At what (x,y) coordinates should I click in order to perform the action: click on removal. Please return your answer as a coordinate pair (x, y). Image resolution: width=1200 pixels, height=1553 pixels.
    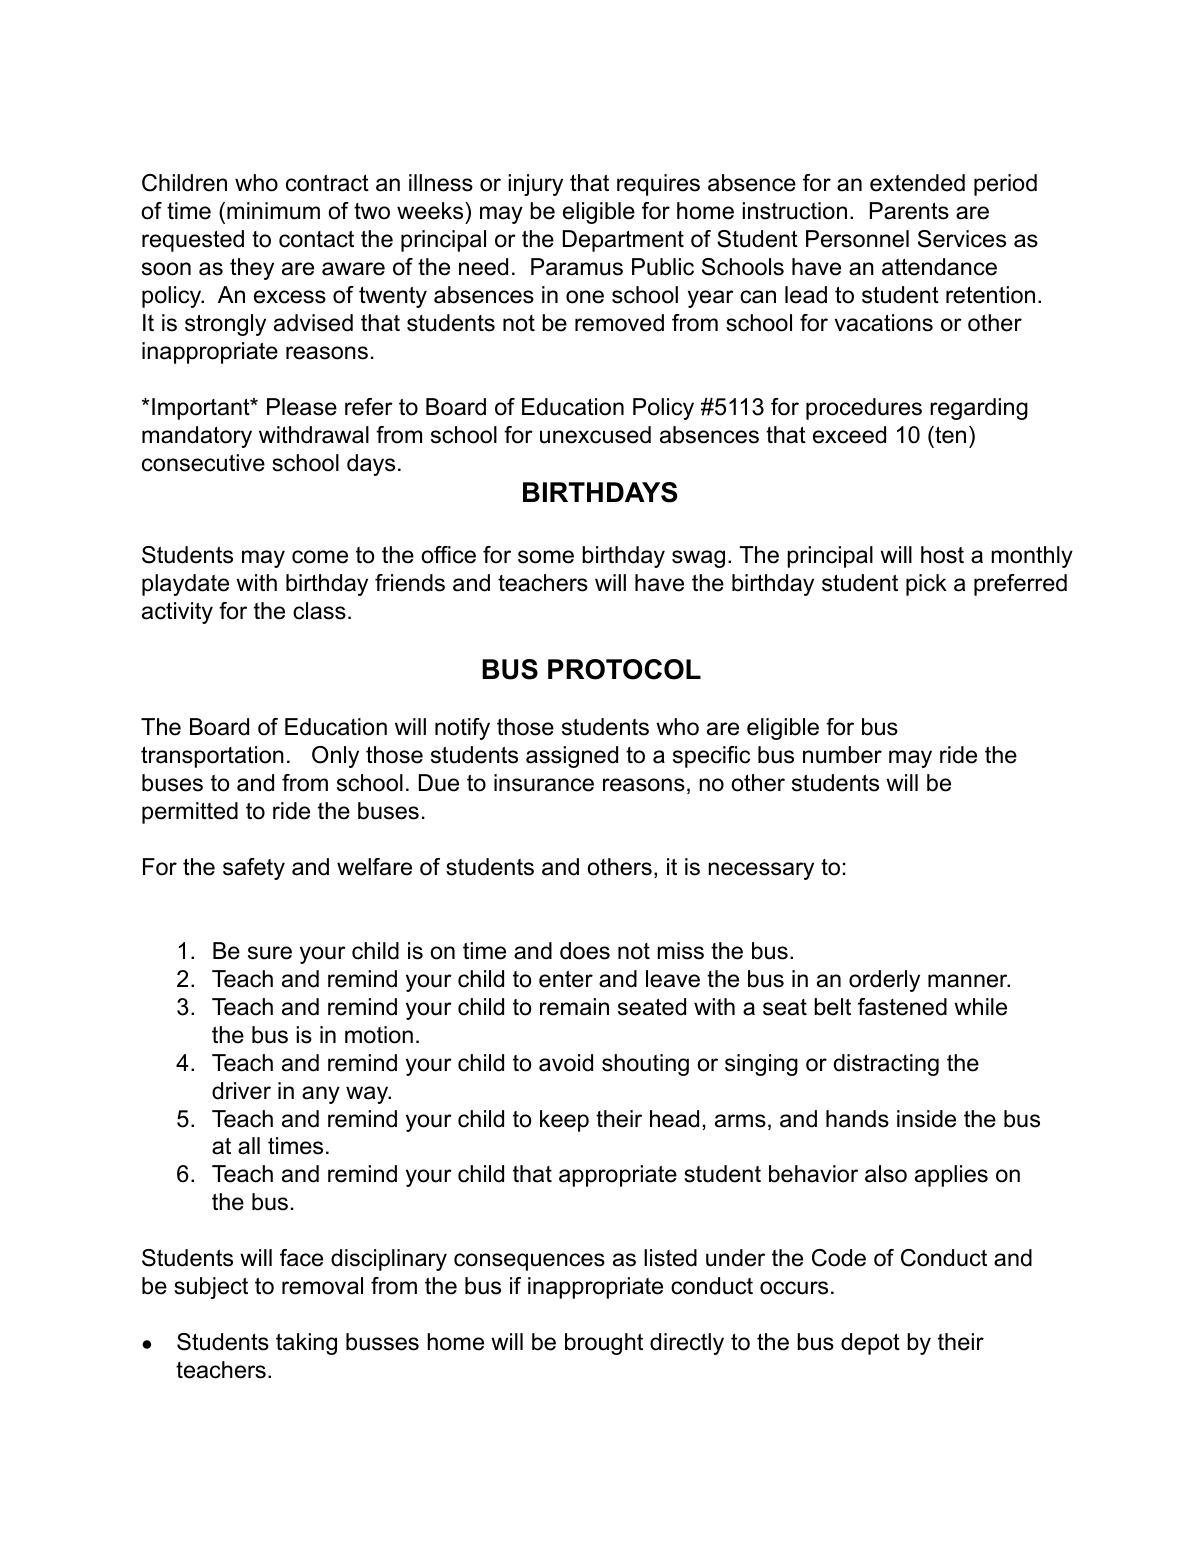
    Looking at the image, I should click on (322, 1286).
